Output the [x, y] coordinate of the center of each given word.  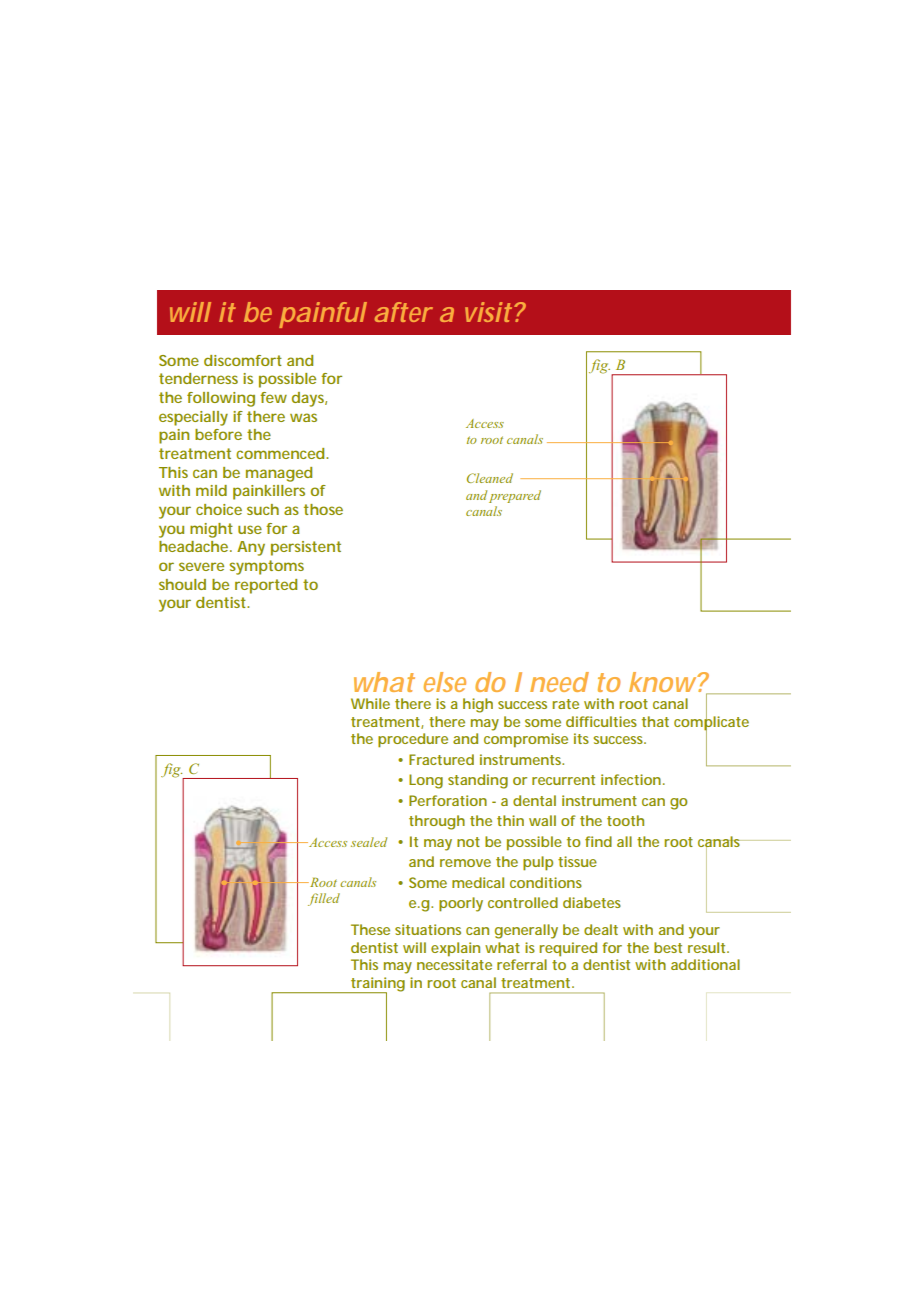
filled [324, 899]
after [404, 312]
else [445, 682]
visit [488, 312]
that [655, 721]
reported [266, 586]
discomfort [243, 360]
